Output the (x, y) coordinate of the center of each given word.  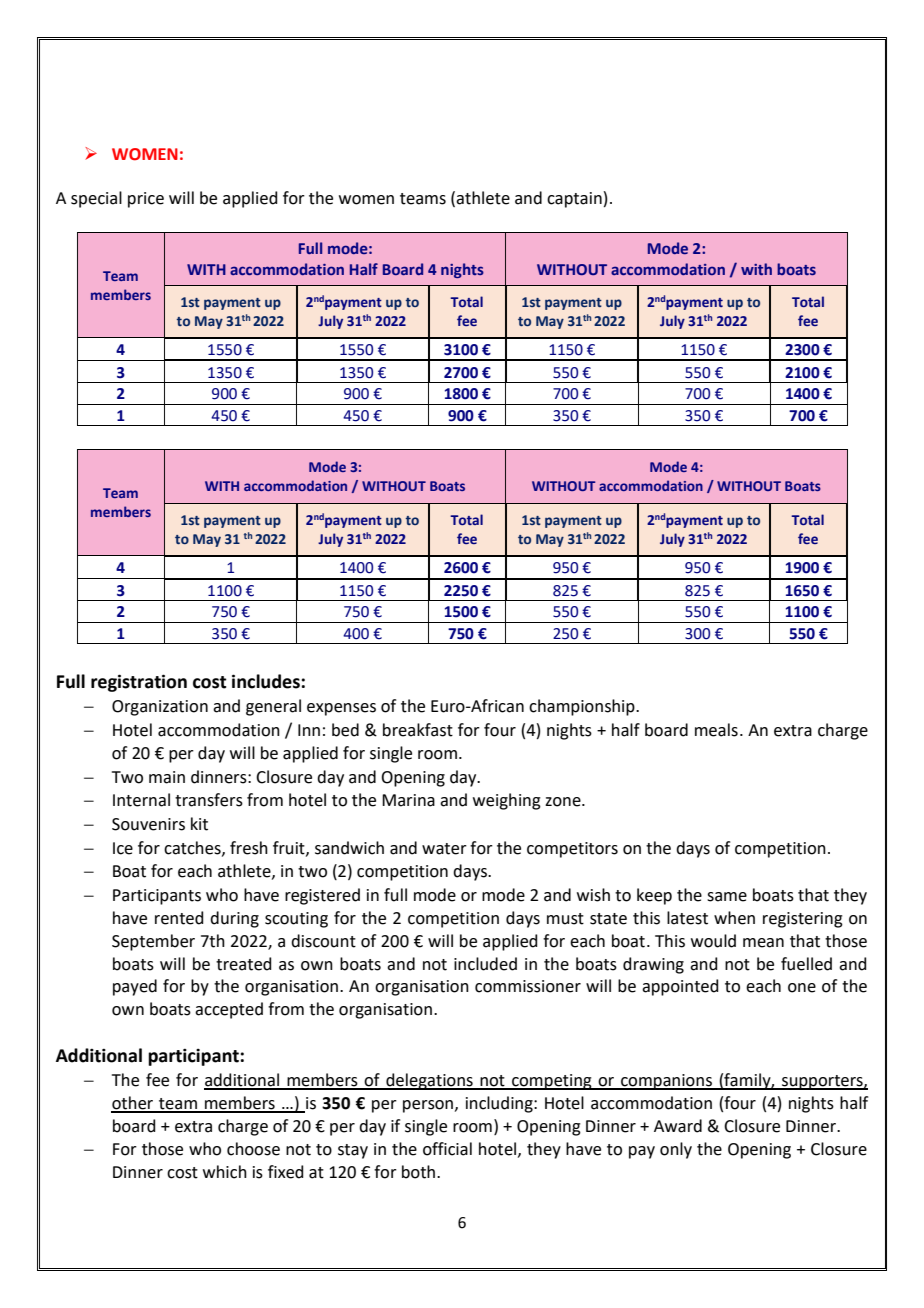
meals (716, 730)
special (96, 199)
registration (139, 683)
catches (193, 848)
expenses (341, 709)
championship (583, 707)
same (727, 897)
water (444, 849)
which (225, 1172)
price (146, 200)
